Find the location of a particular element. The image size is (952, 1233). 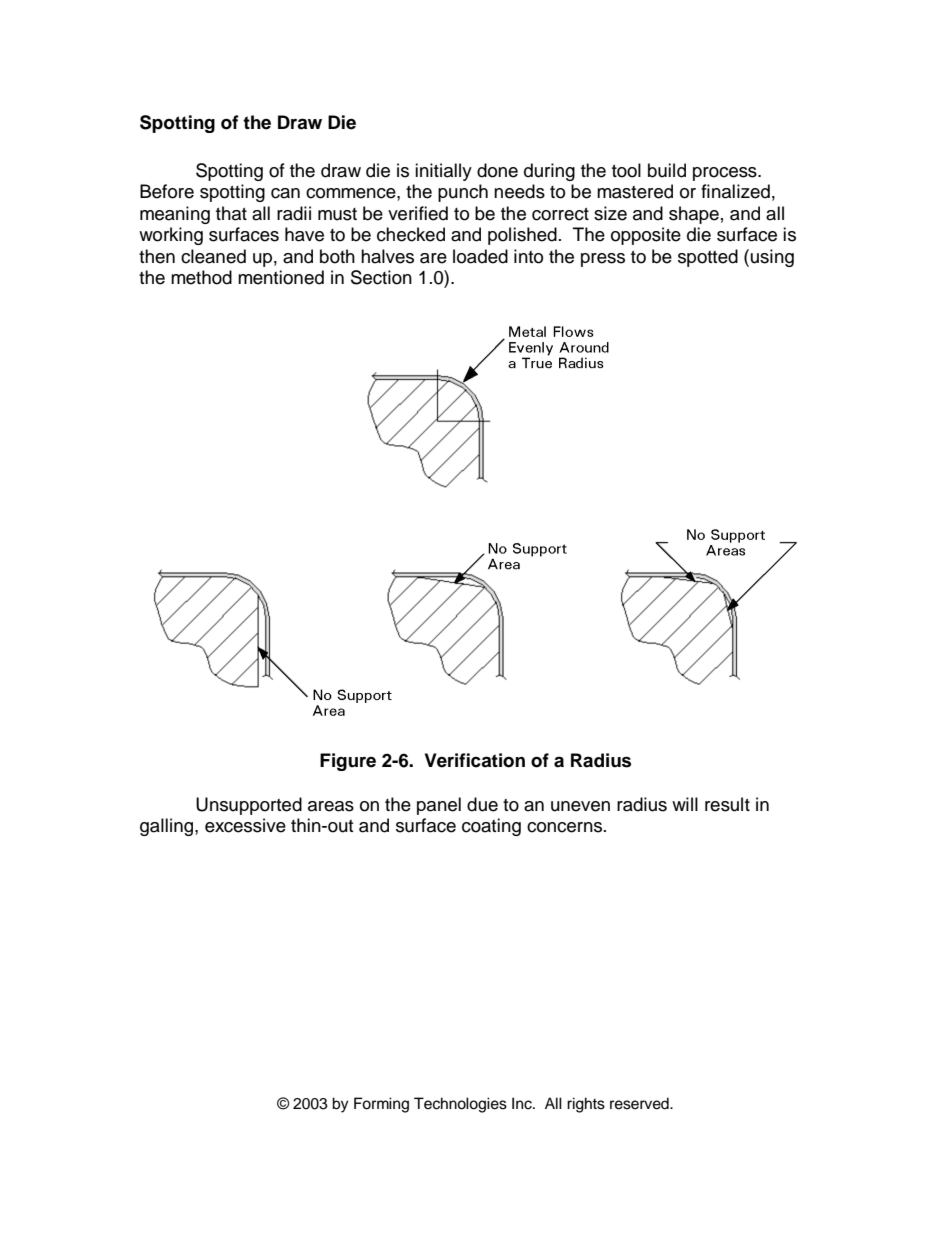

reserved is located at coordinates (640, 1103).
